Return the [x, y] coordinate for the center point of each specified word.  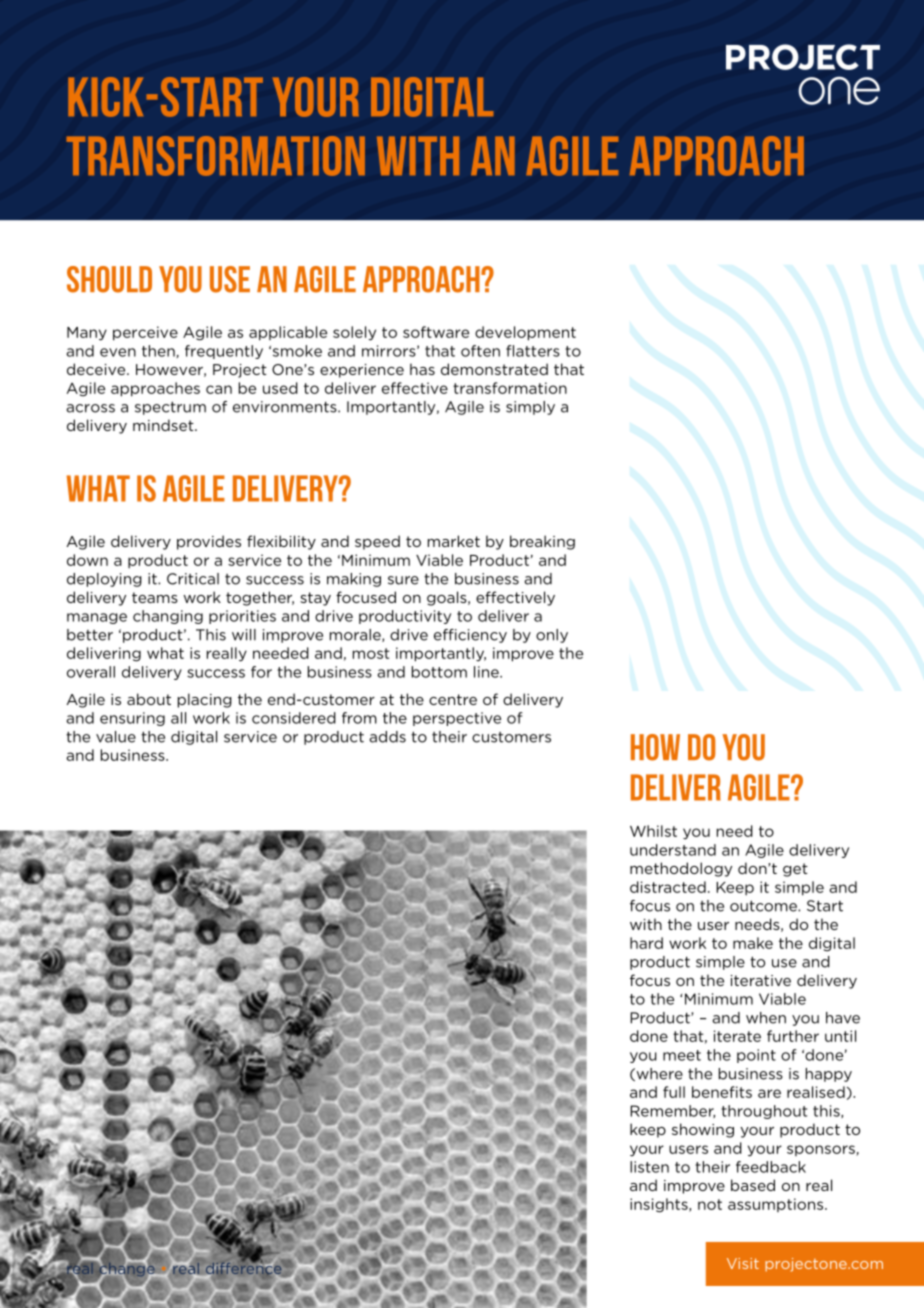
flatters [533, 351]
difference [242, 1268]
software [436, 332]
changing [168, 617]
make [753, 943]
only [552, 636]
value [116, 737]
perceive [145, 333]
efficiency [470, 636]
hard [646, 943]
